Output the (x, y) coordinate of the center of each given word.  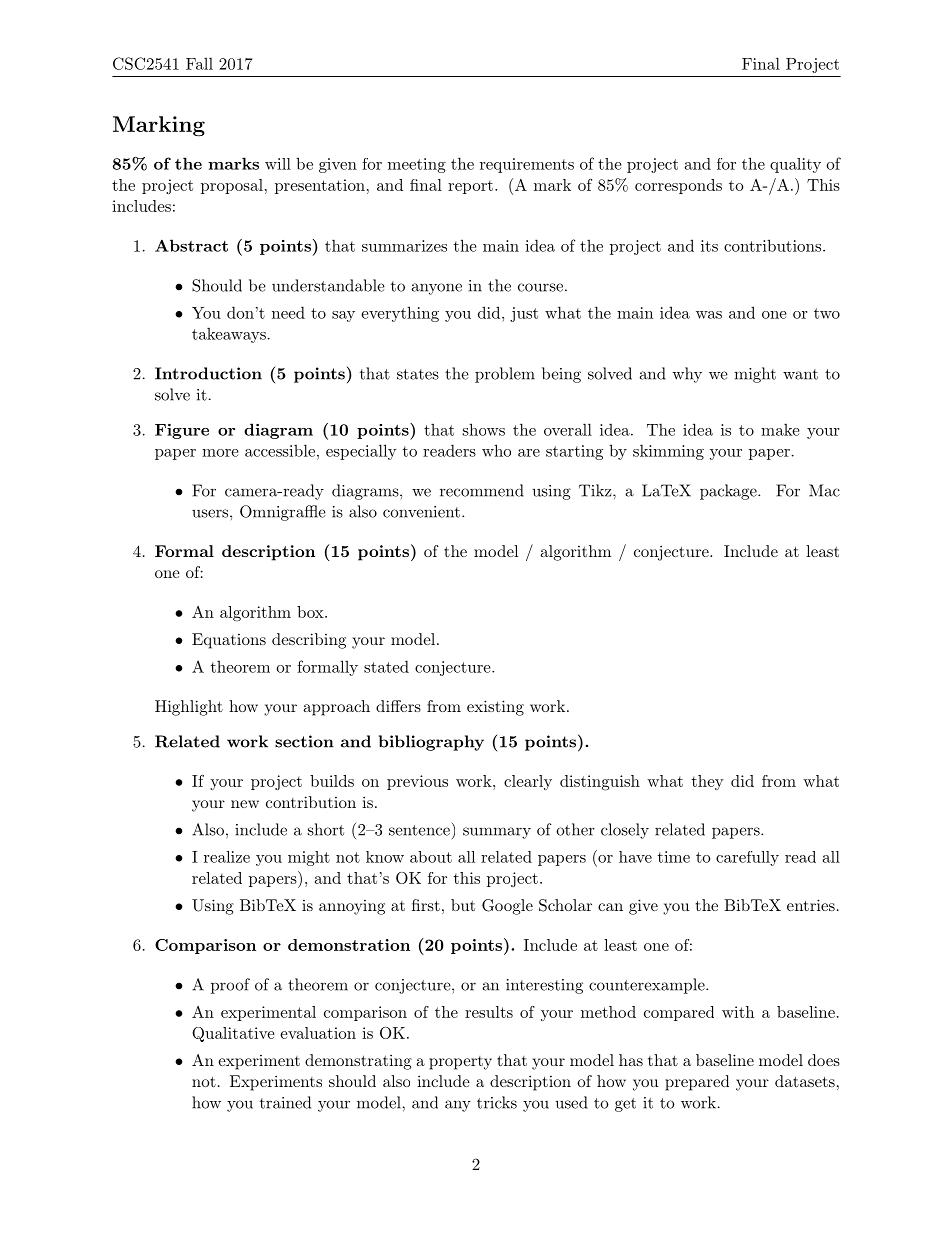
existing (495, 708)
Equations (229, 641)
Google (507, 907)
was (709, 315)
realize (227, 857)
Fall (199, 63)
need (288, 312)
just (524, 314)
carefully (747, 858)
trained (285, 1102)
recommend (482, 490)
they (708, 782)
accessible (280, 450)
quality (795, 165)
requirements (527, 165)
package (729, 492)
